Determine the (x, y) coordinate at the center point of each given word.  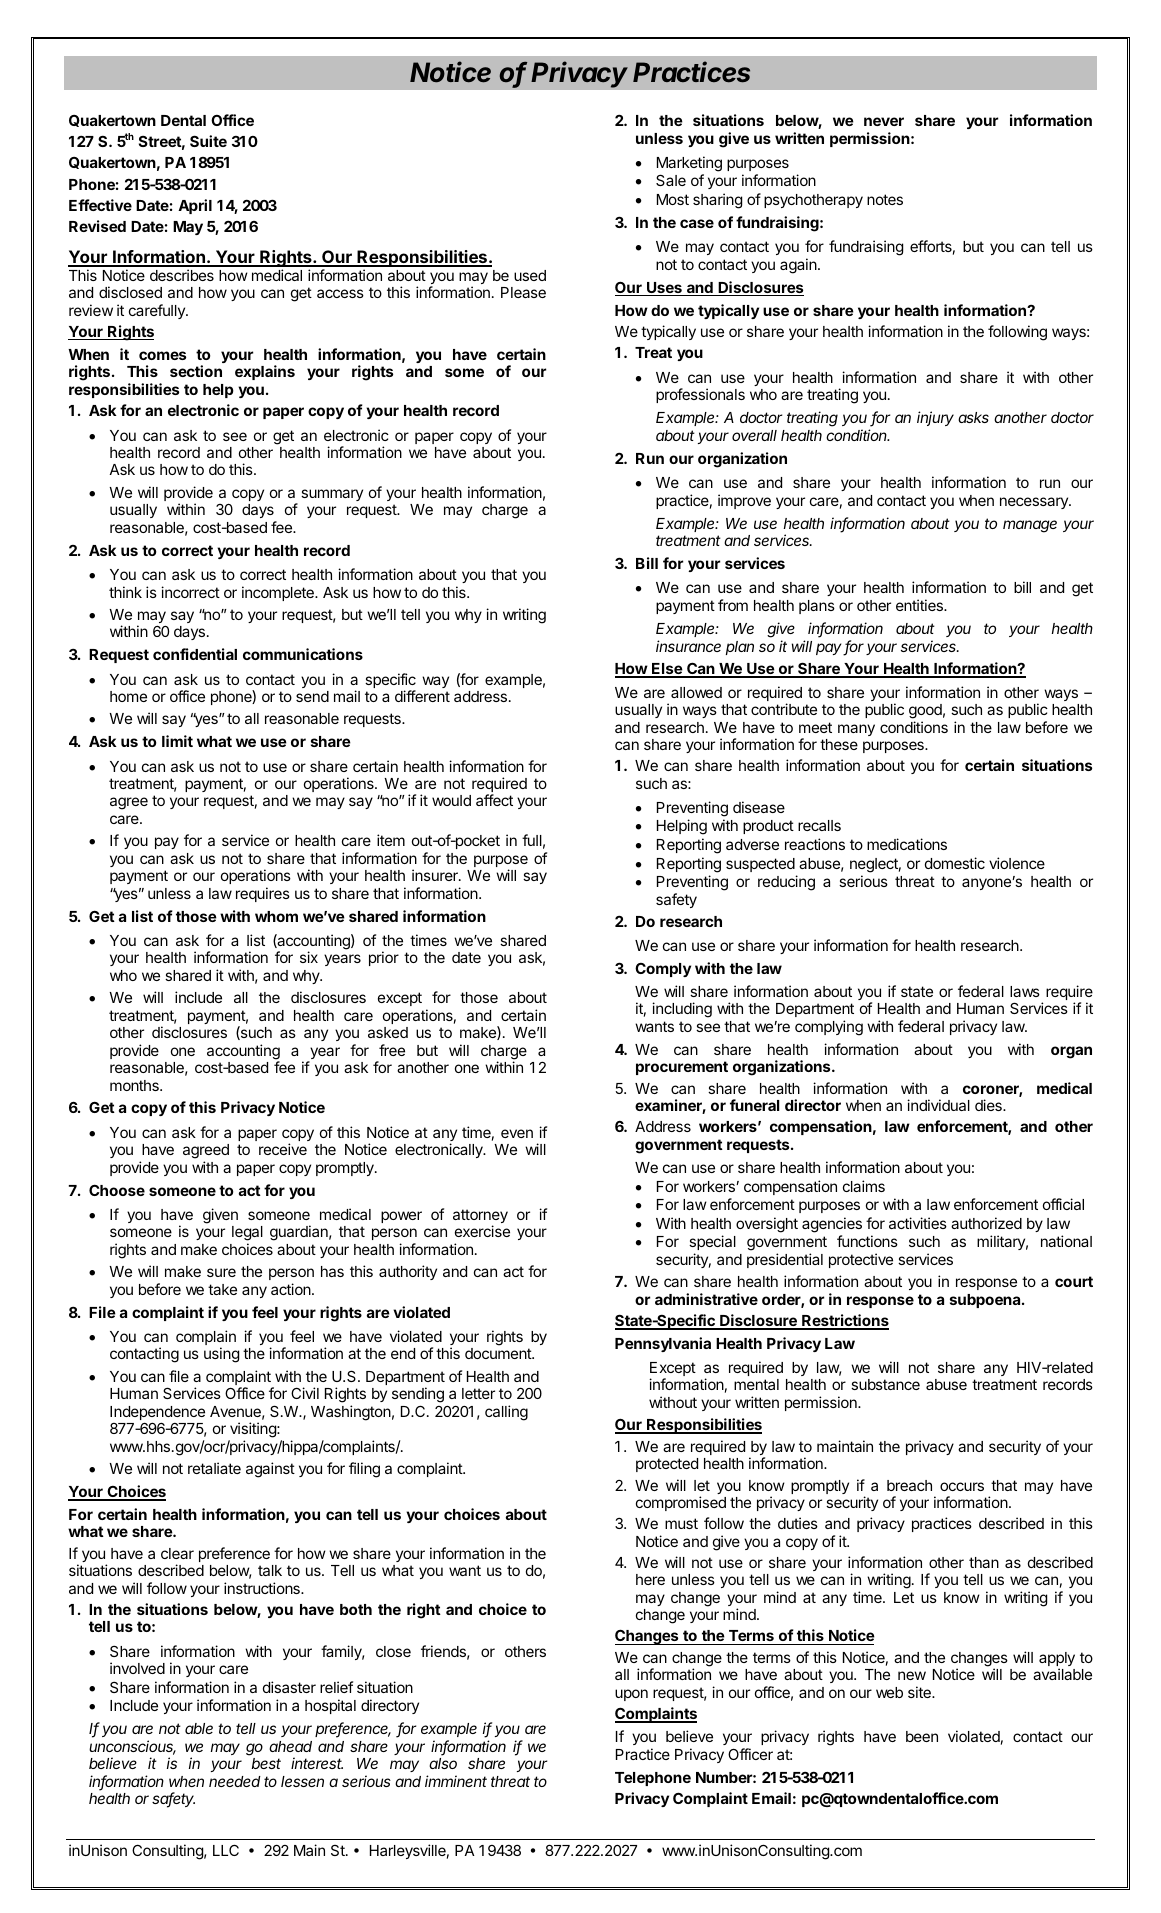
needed (235, 1781)
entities (920, 605)
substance (885, 1384)
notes (885, 199)
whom (276, 916)
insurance (688, 646)
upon (631, 1695)
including (682, 1010)
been (922, 1736)
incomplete (279, 593)
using (221, 1355)
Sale (671, 180)
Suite (208, 141)
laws (1025, 991)
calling (506, 1413)
